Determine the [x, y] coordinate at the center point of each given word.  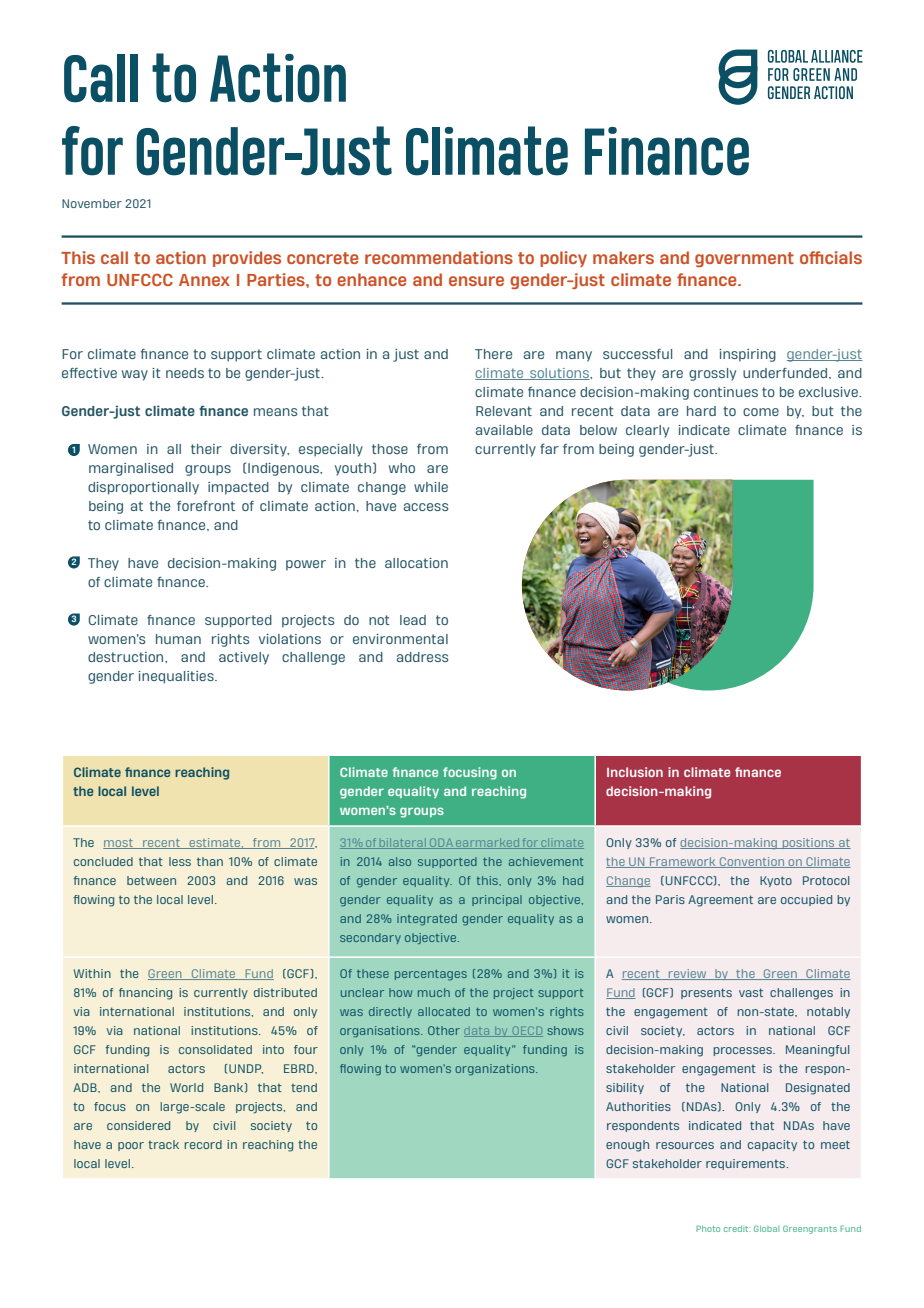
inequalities [177, 677]
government [744, 259]
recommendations [439, 257]
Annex [204, 280]
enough [627, 1146]
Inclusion [635, 772]
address [422, 657]
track [163, 1144]
